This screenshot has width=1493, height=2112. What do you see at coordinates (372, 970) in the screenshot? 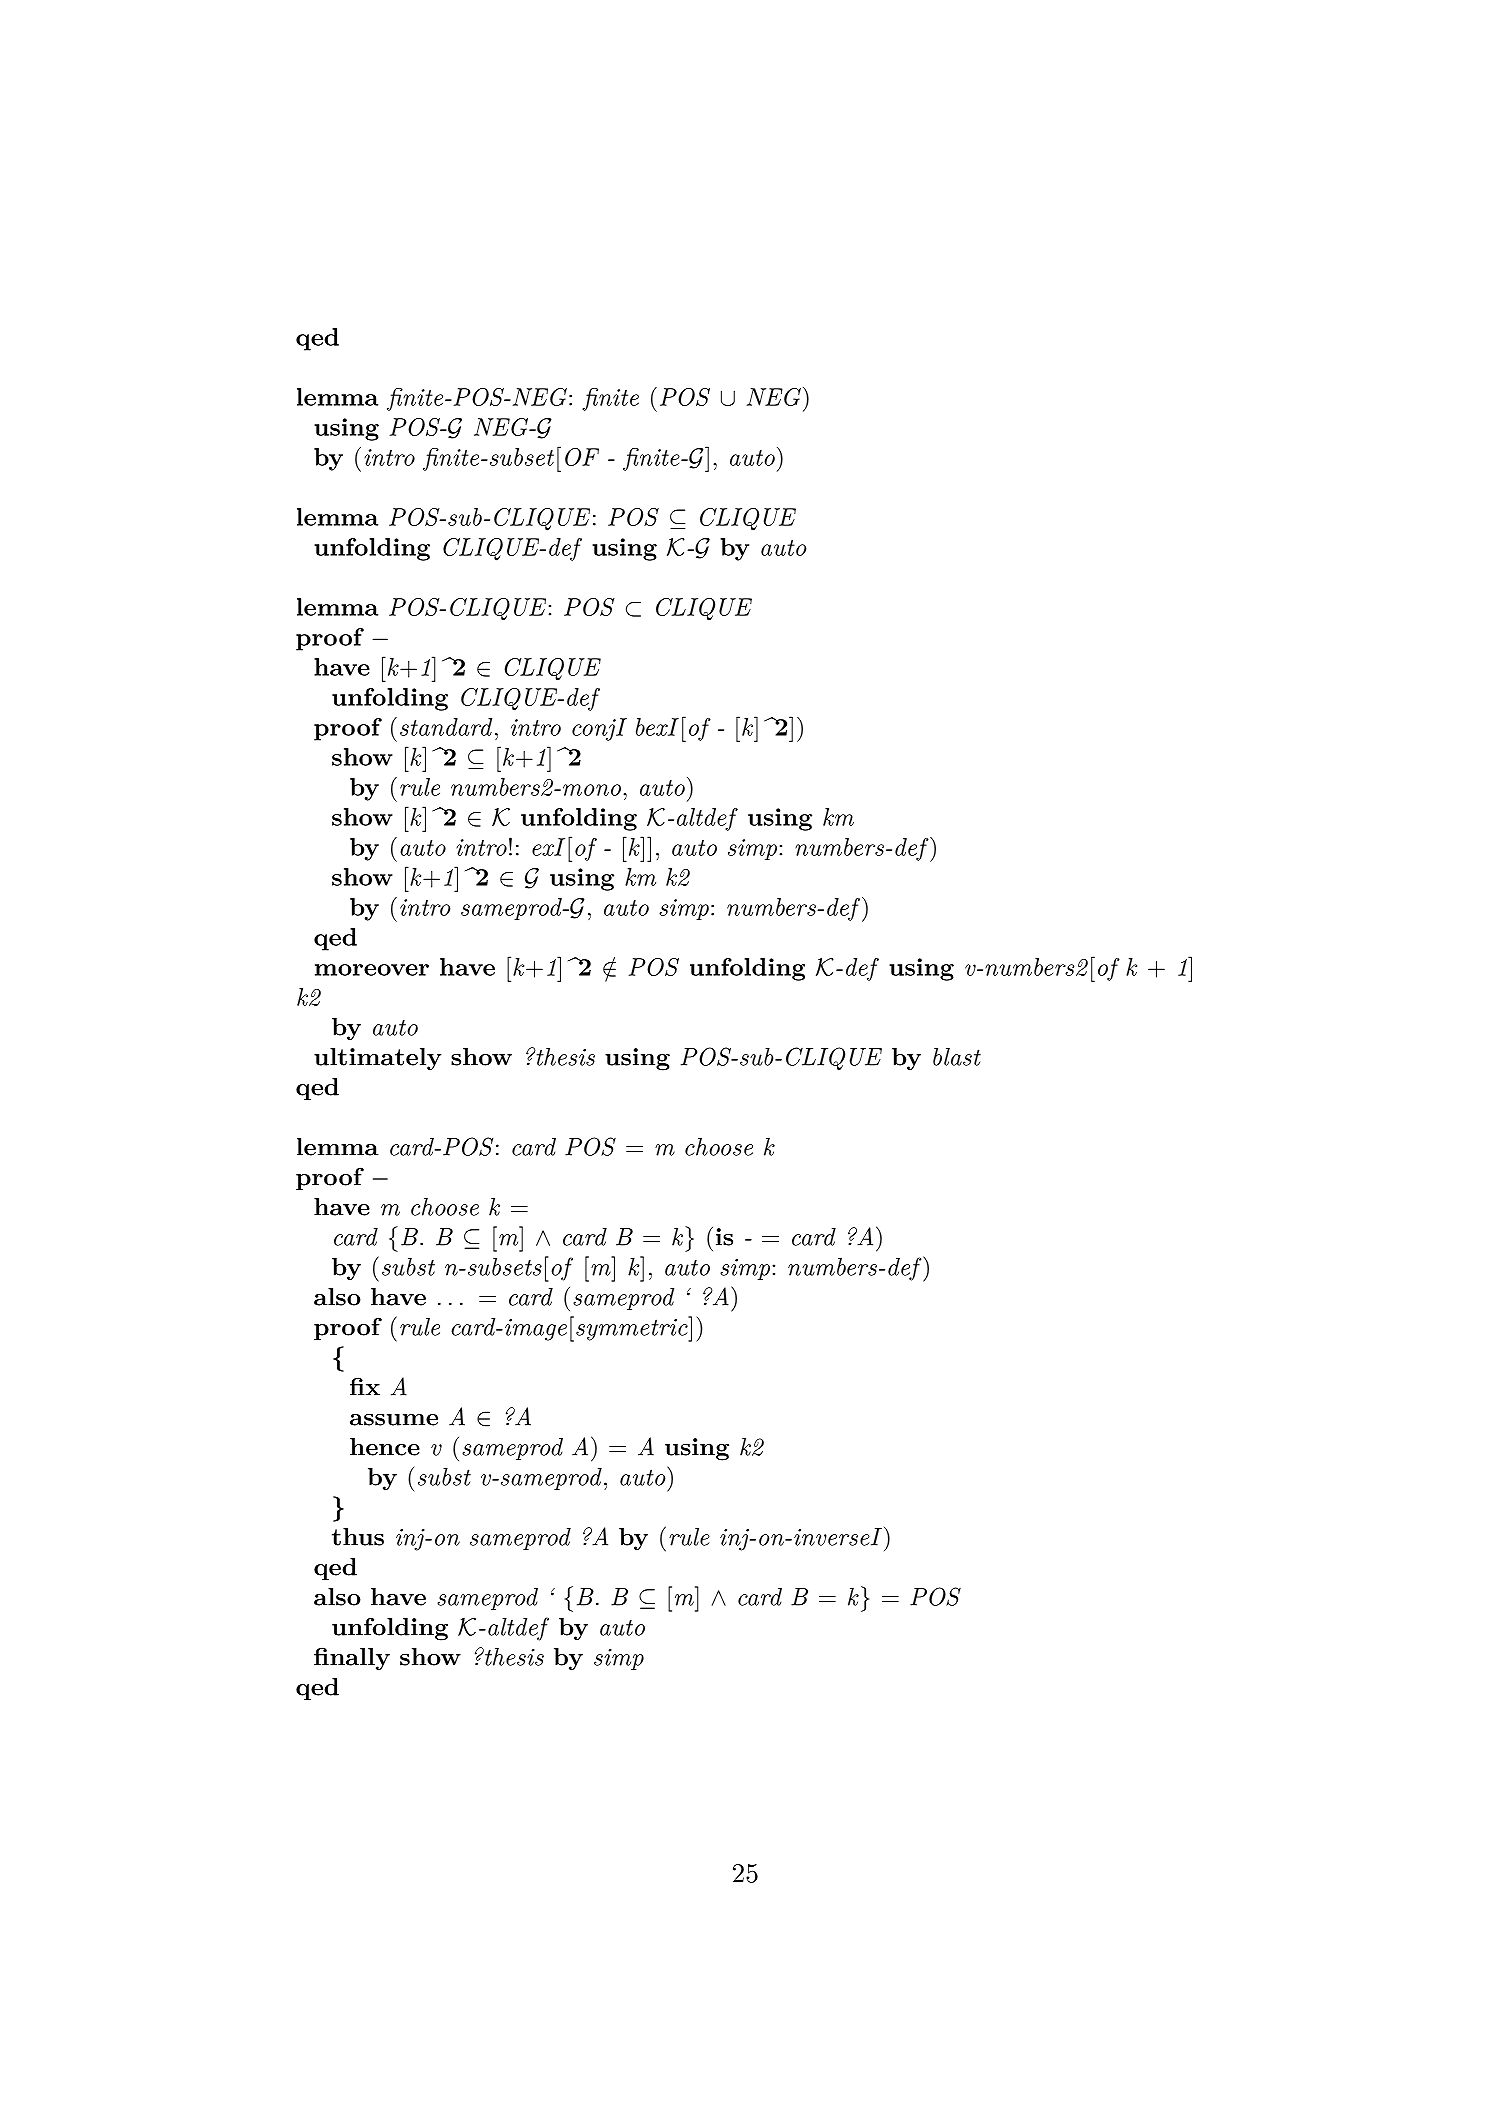
I see `moreover` at bounding box center [372, 970].
